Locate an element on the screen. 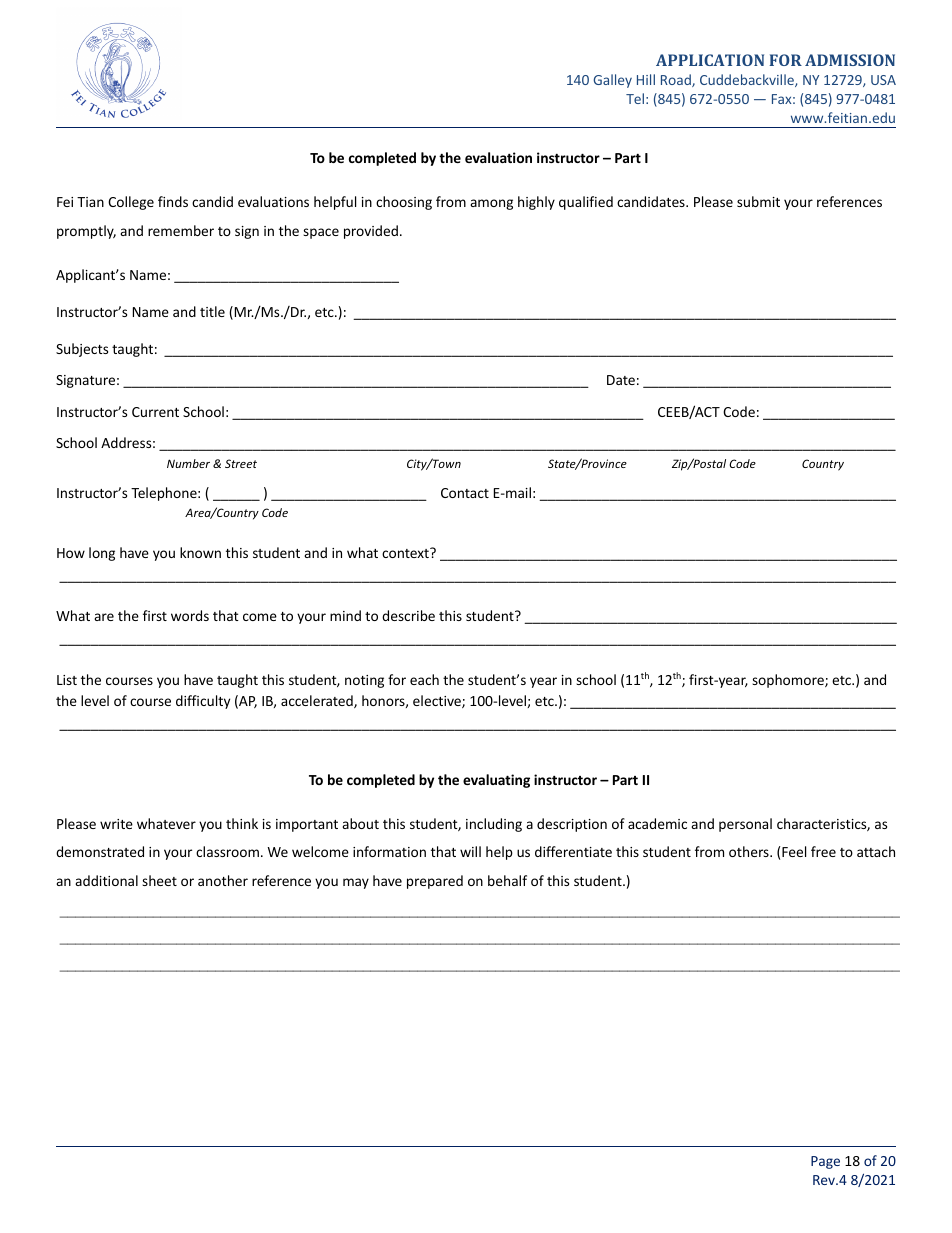  finds is located at coordinates (173, 201).
